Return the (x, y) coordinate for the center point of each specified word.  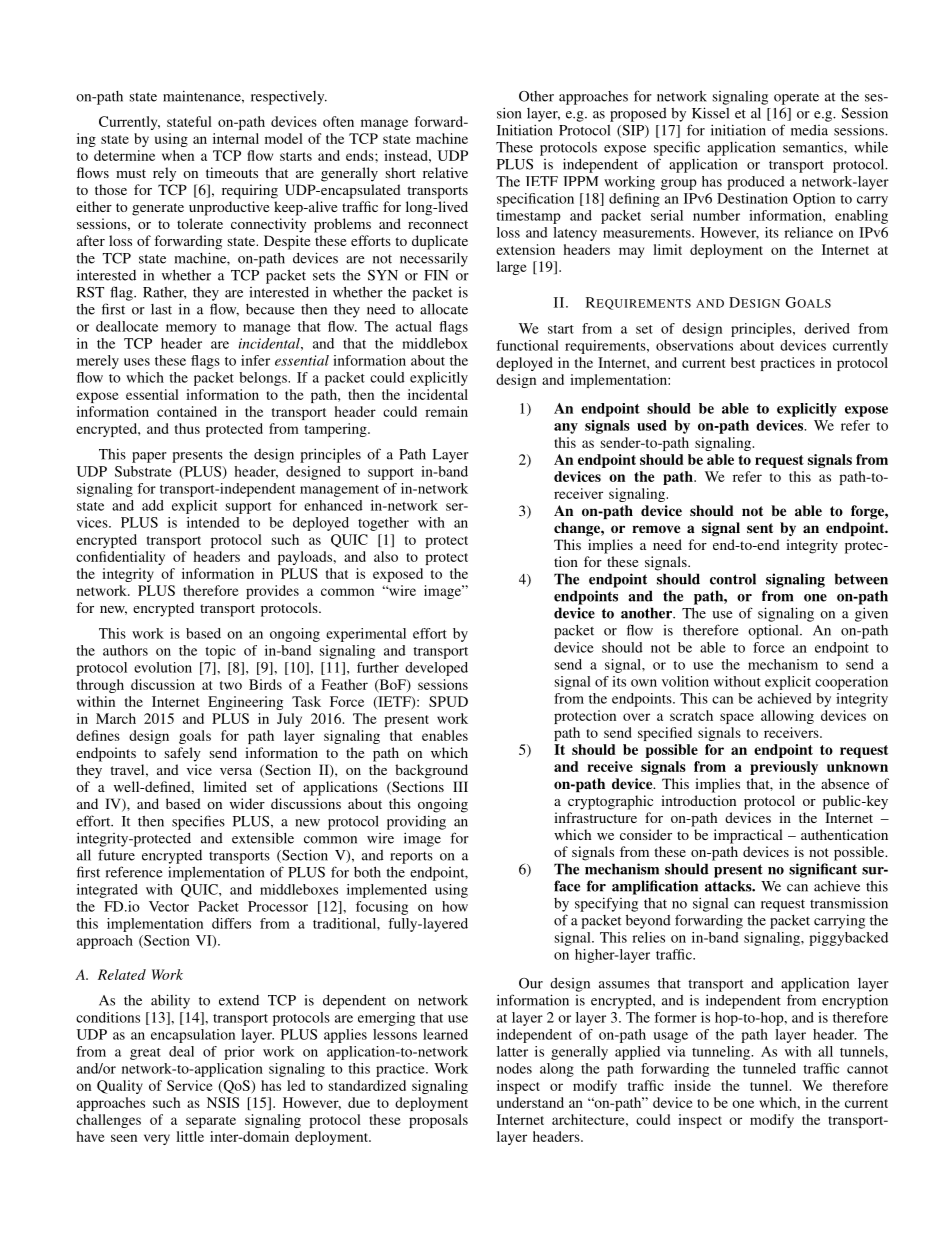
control (733, 579)
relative (445, 172)
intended (213, 522)
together (383, 524)
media (809, 130)
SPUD (448, 701)
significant (823, 870)
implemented (387, 891)
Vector (169, 906)
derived (827, 328)
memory (191, 329)
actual (414, 326)
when (178, 155)
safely (183, 754)
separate (211, 1122)
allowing (787, 717)
